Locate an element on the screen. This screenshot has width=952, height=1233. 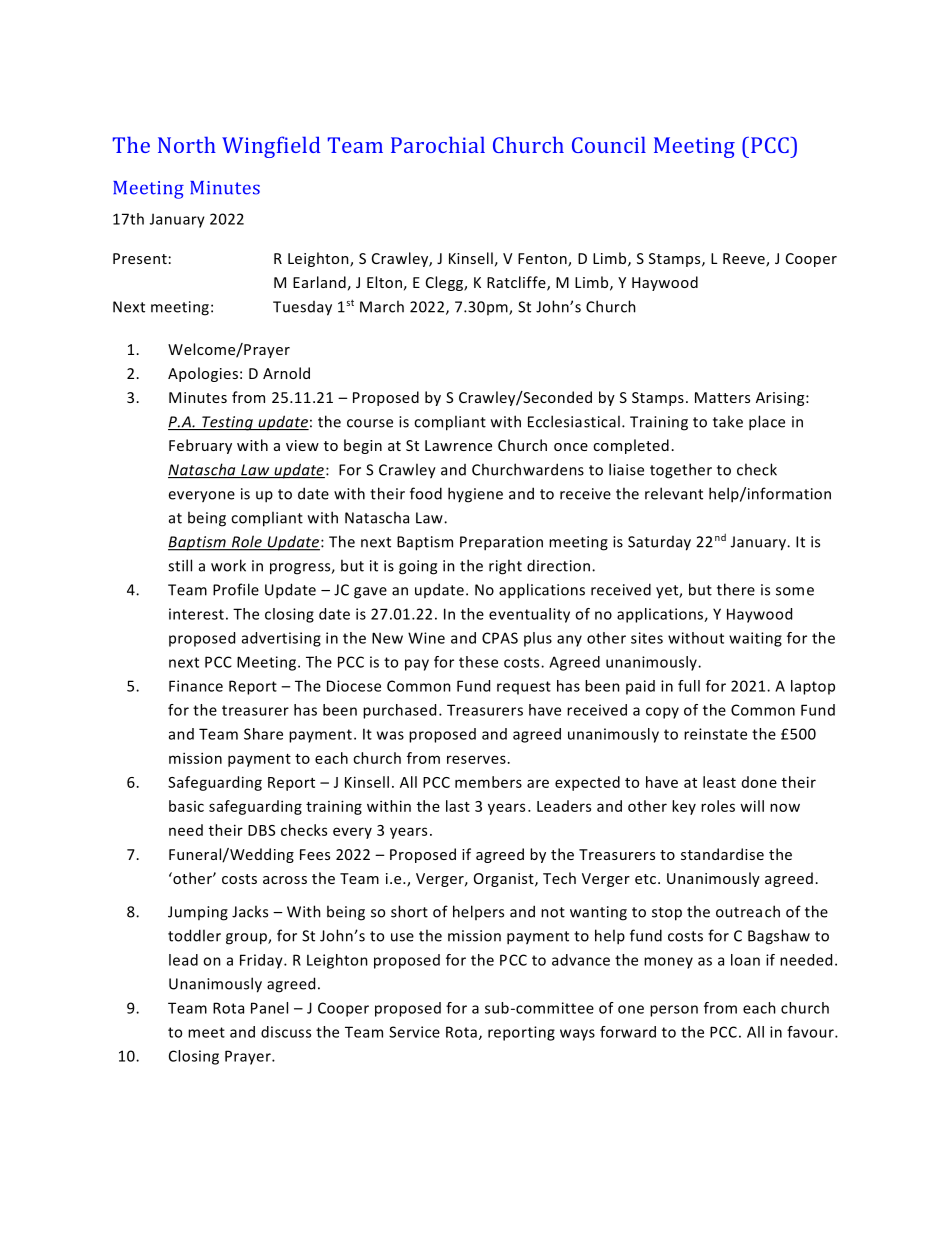
Lawrence is located at coordinates (458, 445).
